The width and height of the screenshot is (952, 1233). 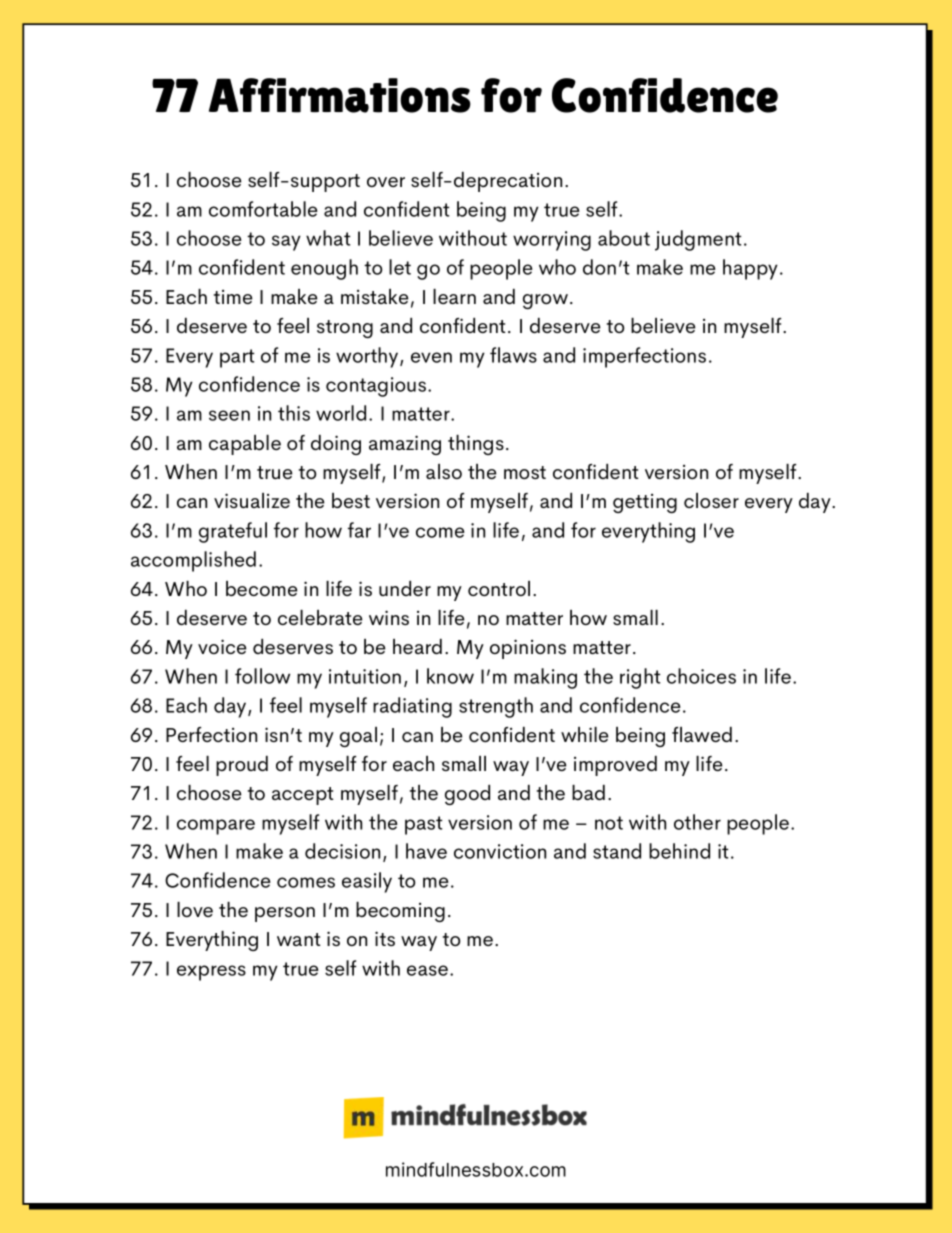 What do you see at coordinates (750, 269) in the screenshot?
I see `happy` at bounding box center [750, 269].
